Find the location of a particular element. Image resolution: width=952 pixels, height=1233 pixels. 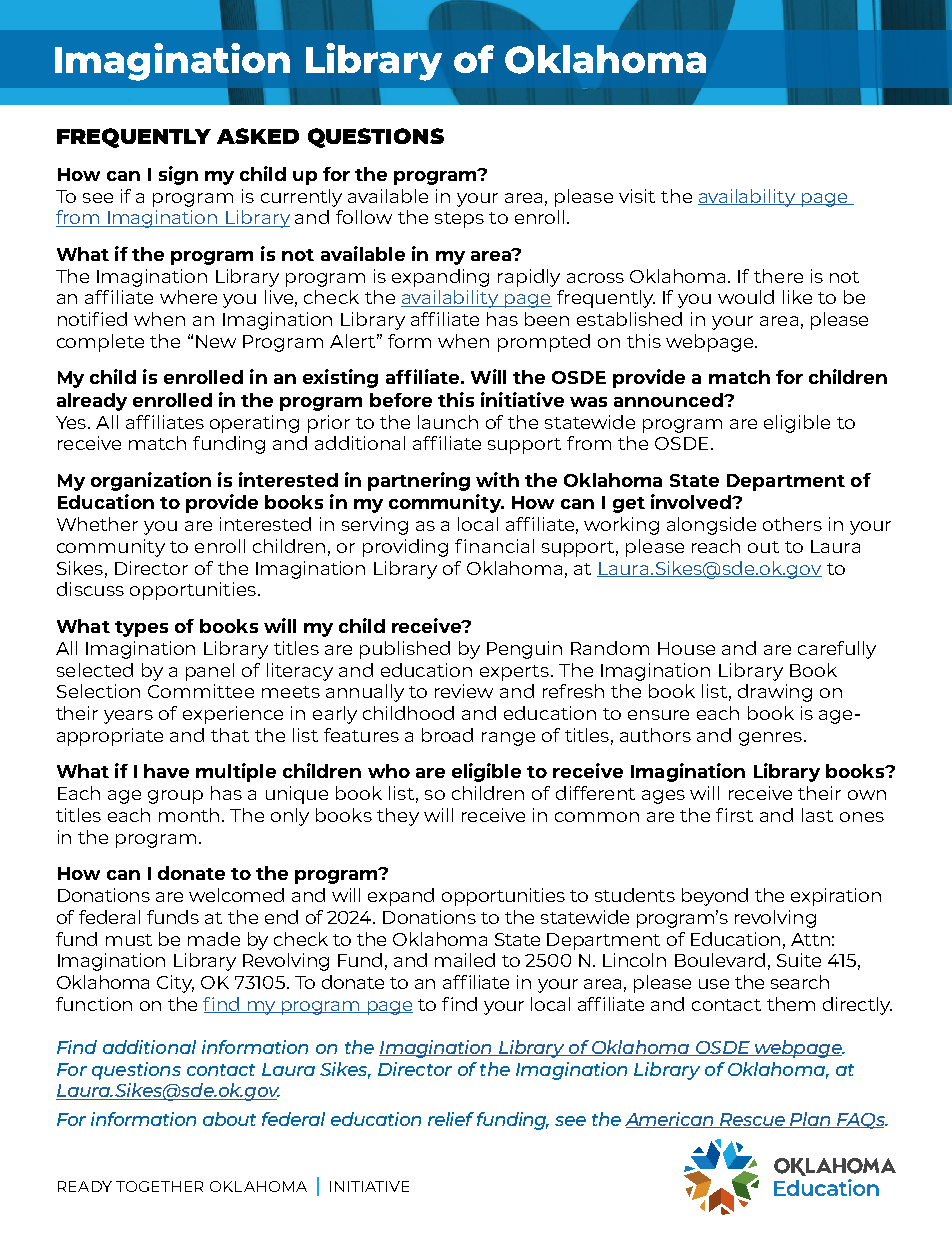

steps is located at coordinates (459, 220).
